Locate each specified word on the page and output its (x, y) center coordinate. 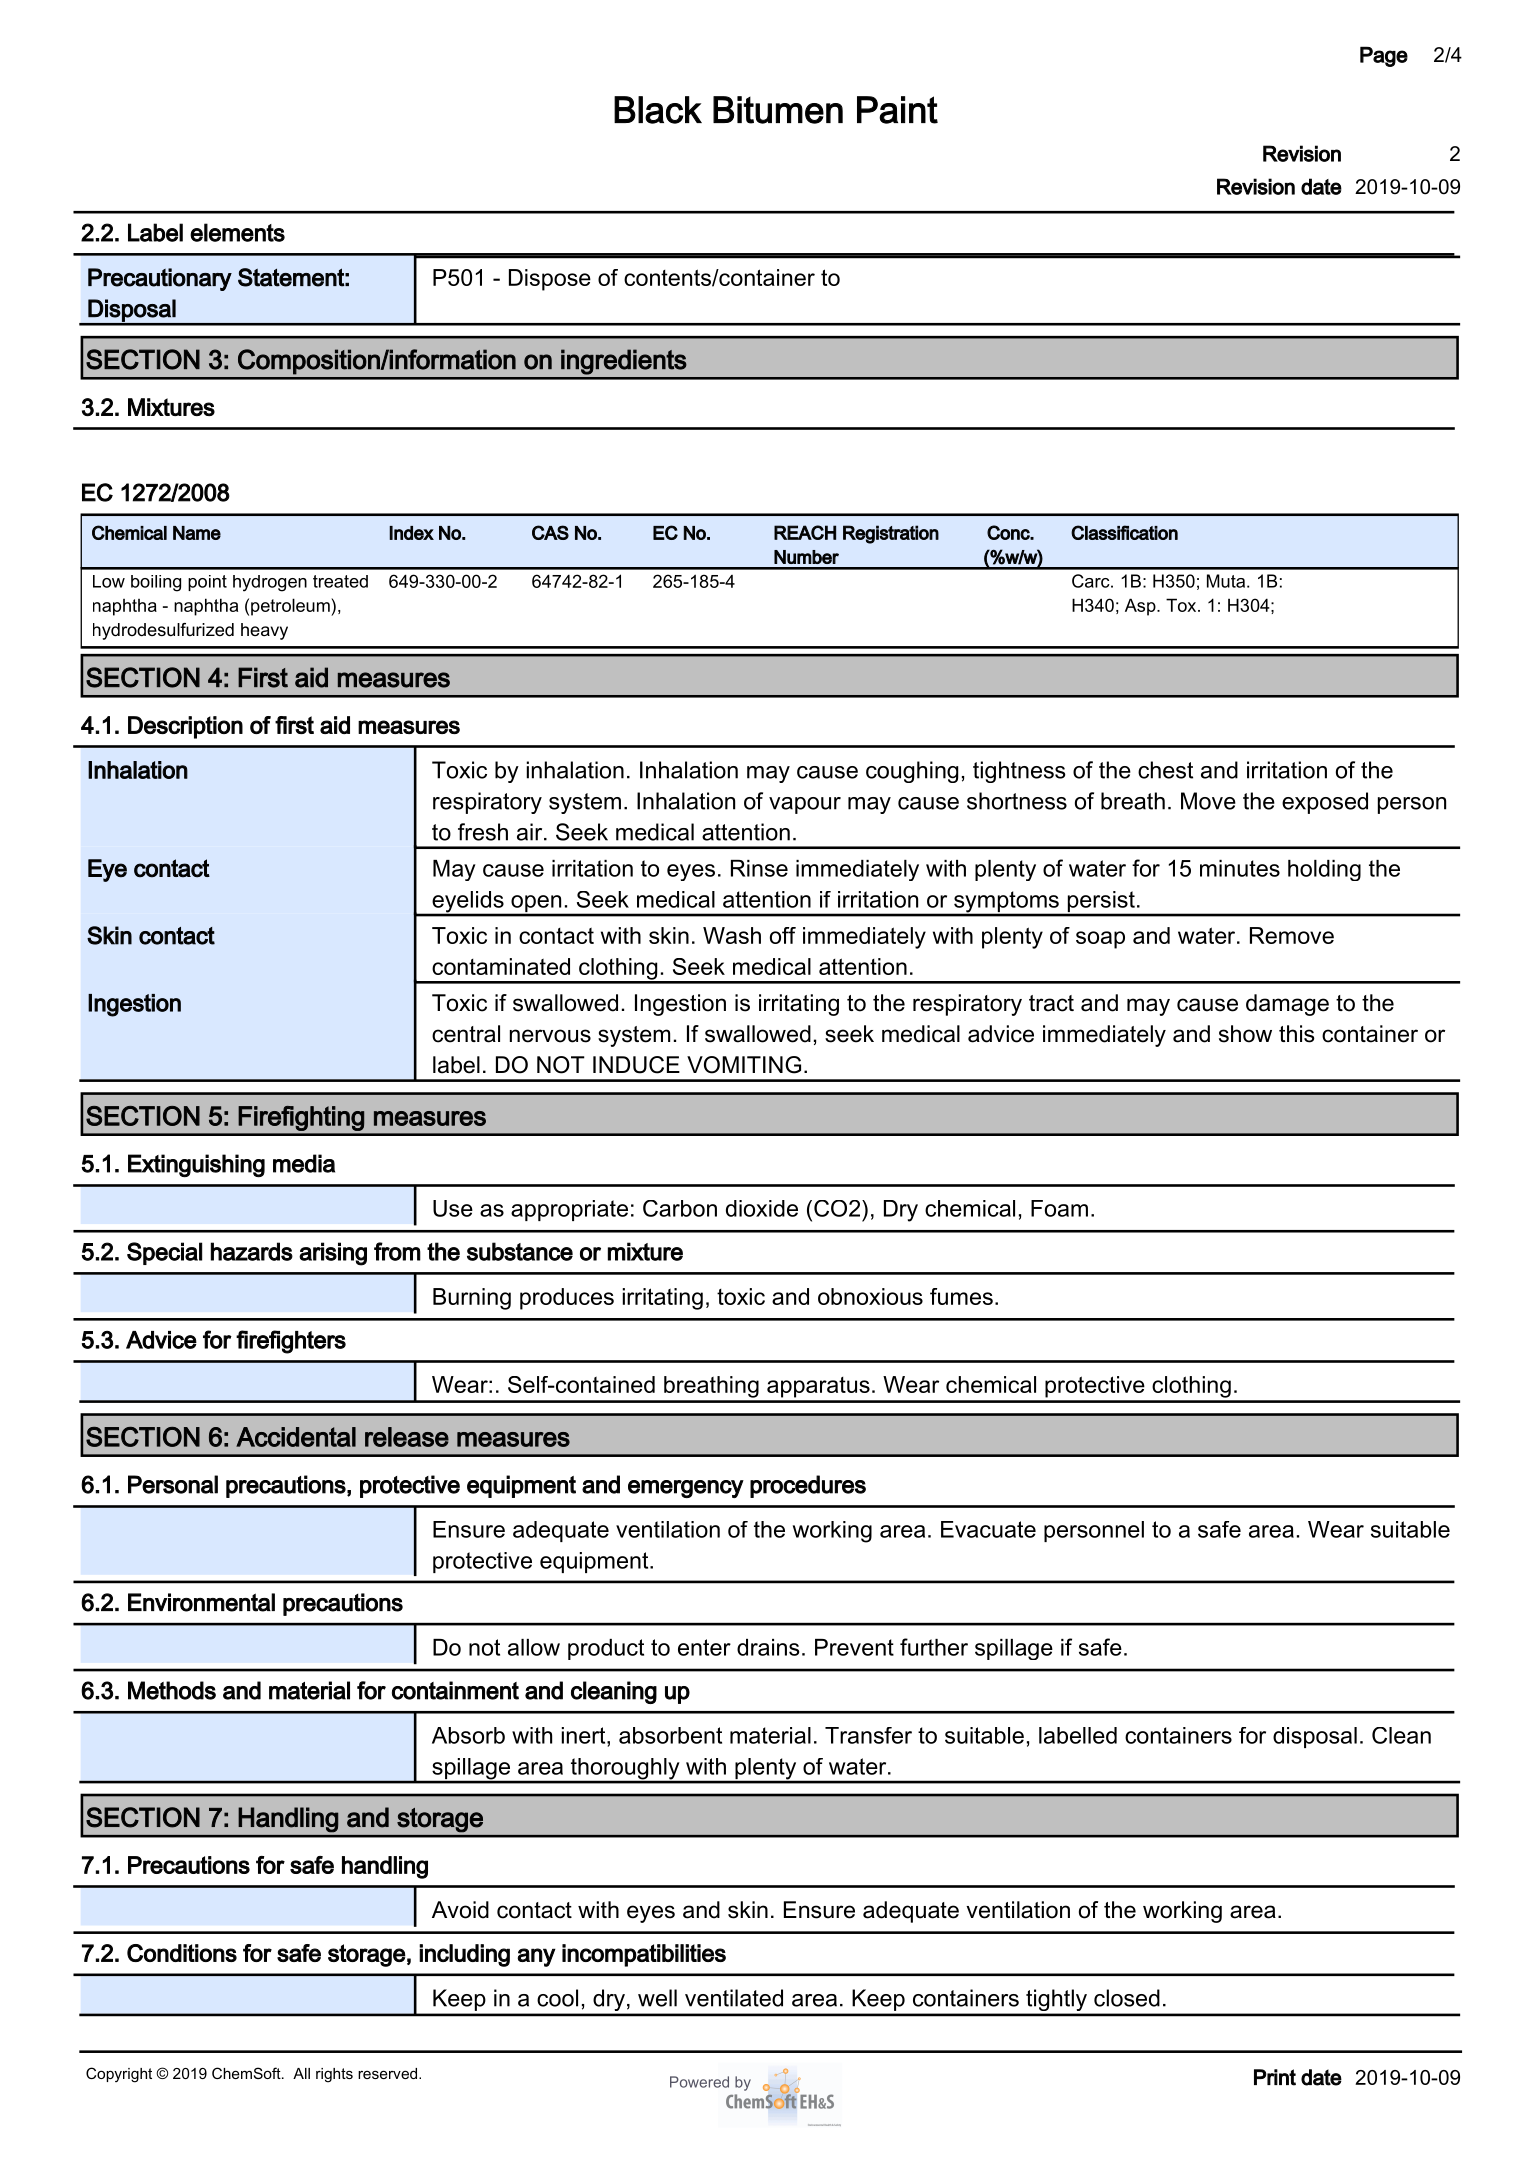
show (1245, 1034)
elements (237, 232)
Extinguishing (196, 1166)
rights (334, 2075)
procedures (808, 1486)
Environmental (201, 1602)
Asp (1141, 607)
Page (1384, 56)
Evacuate (988, 1529)
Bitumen (778, 110)
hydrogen (270, 583)
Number (806, 557)
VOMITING (744, 1065)
